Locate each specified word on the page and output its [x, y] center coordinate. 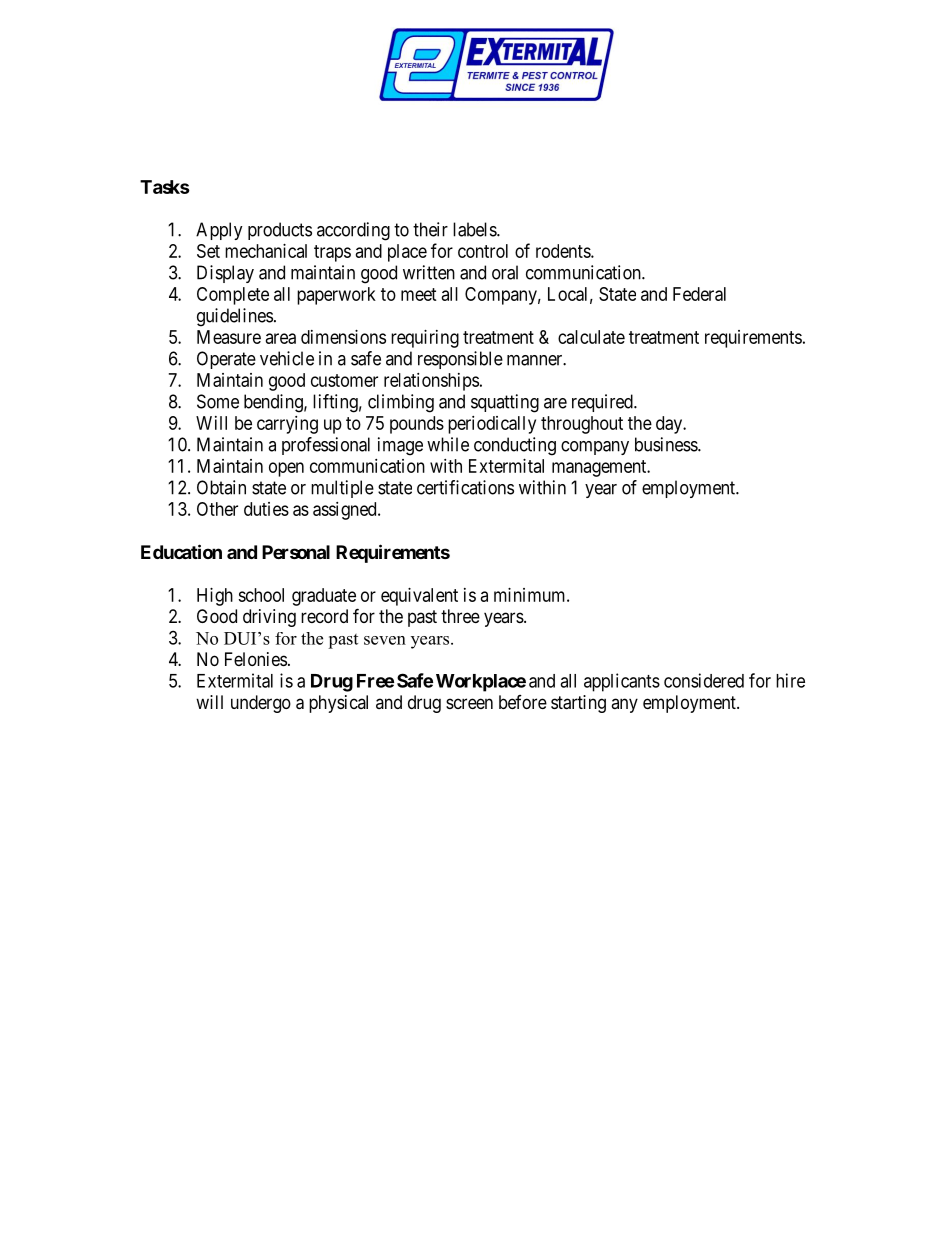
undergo [261, 704]
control [483, 251]
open [286, 469]
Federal [699, 294]
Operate [226, 360]
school [261, 595]
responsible [460, 360]
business [667, 444]
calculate [591, 337]
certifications [465, 487]
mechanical [266, 251]
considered [704, 680]
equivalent [419, 597]
